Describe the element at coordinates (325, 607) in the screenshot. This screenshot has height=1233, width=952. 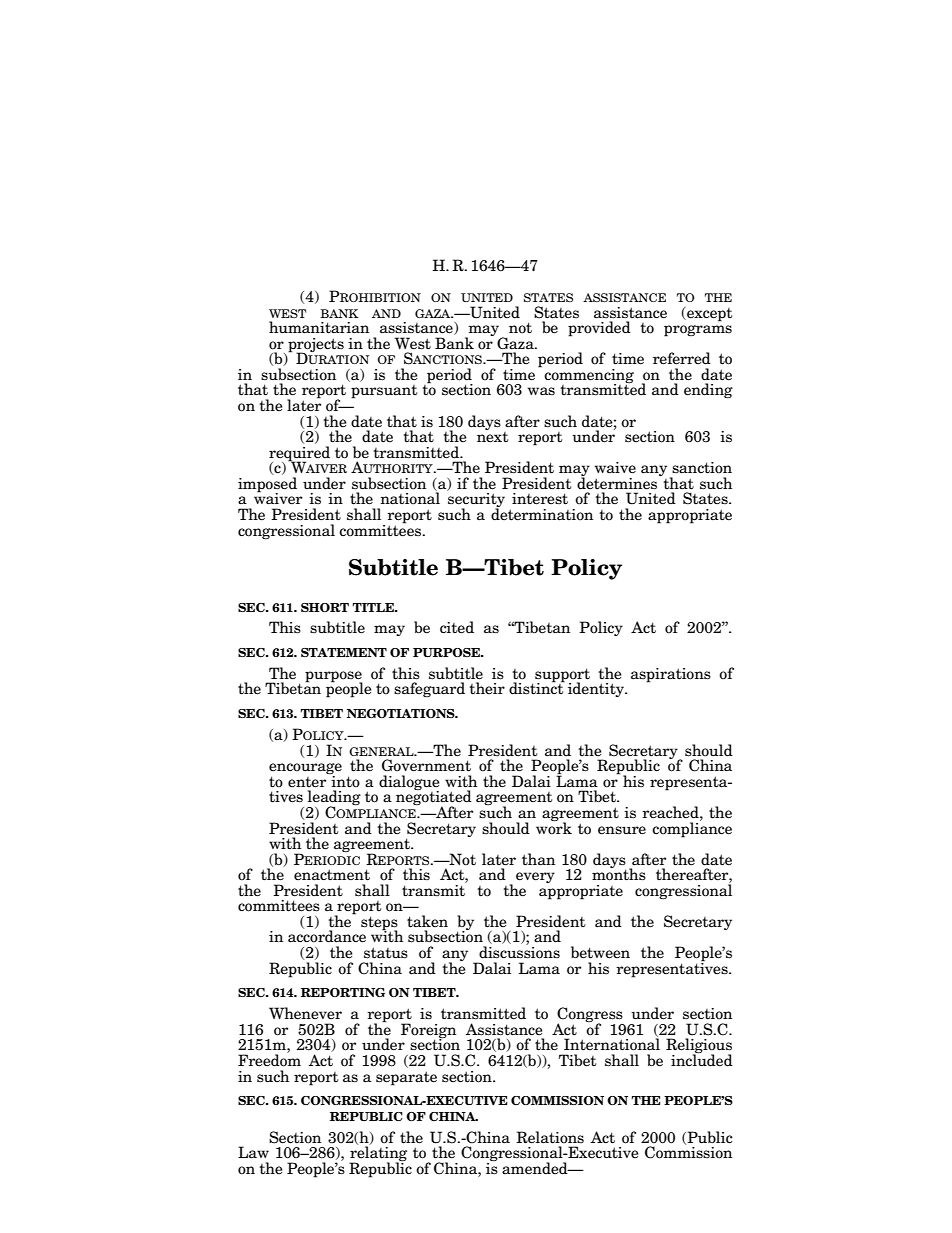
I see `SHORT` at that location.
